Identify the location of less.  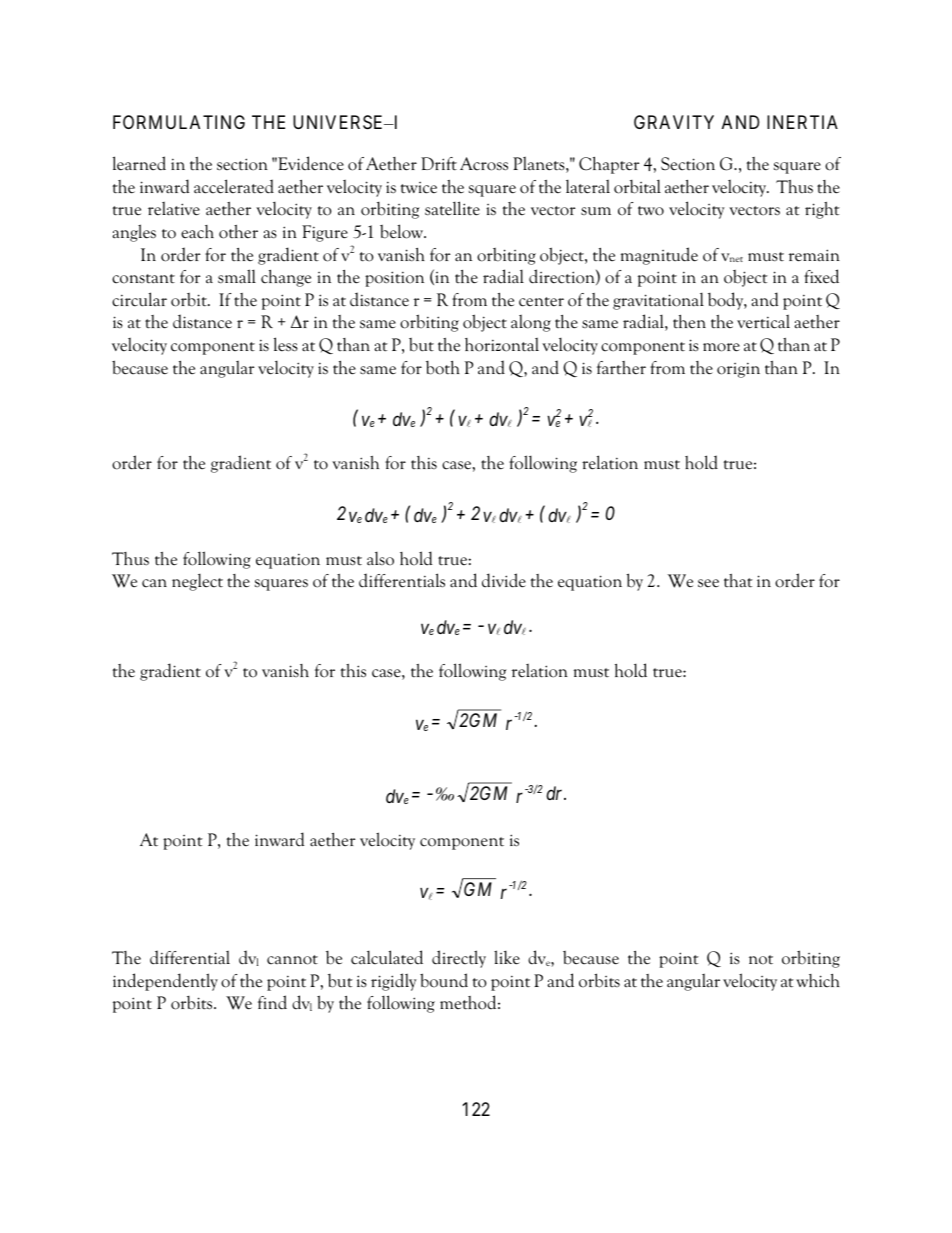
(286, 344).
